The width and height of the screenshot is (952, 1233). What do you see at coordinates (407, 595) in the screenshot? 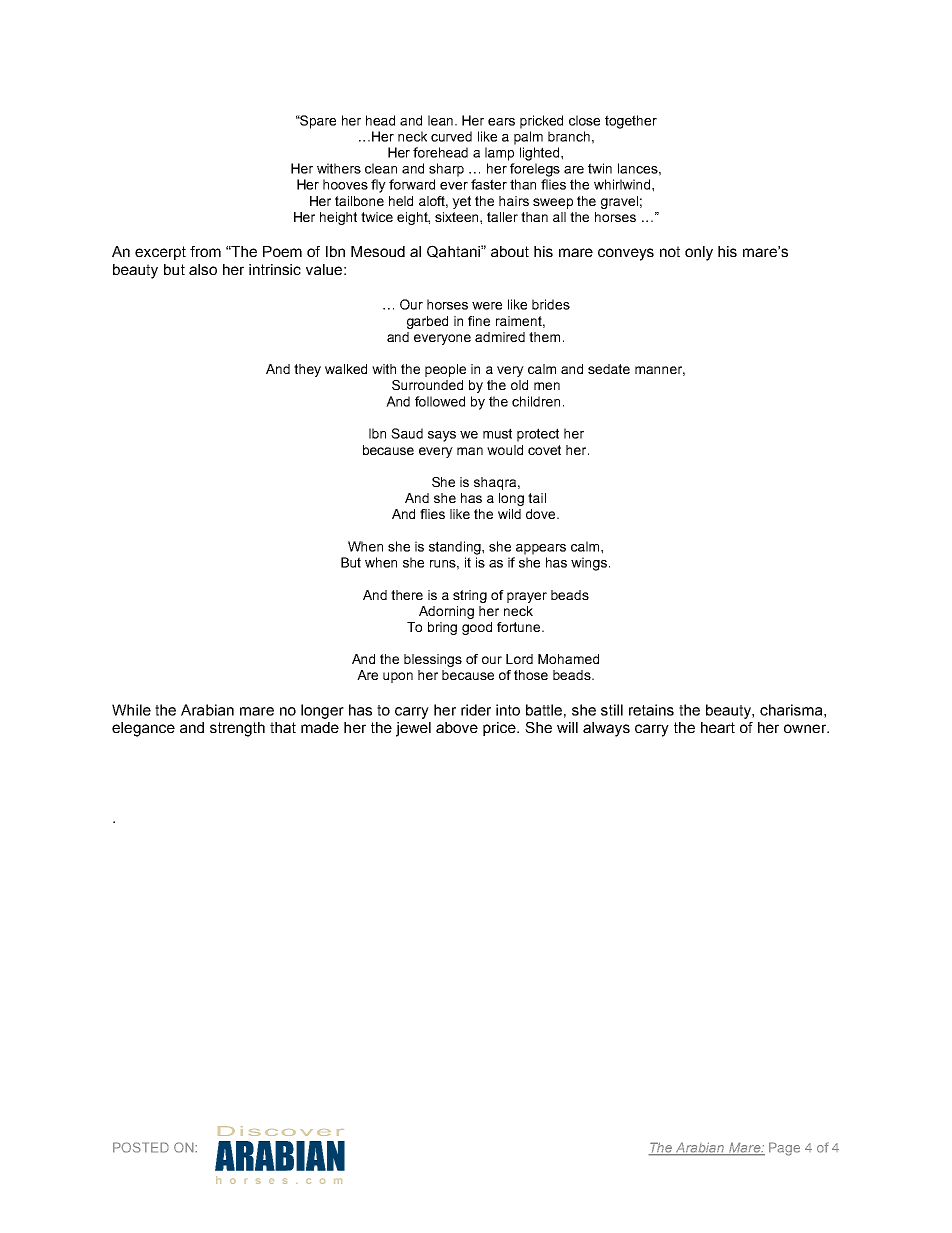
I see `there` at bounding box center [407, 595].
